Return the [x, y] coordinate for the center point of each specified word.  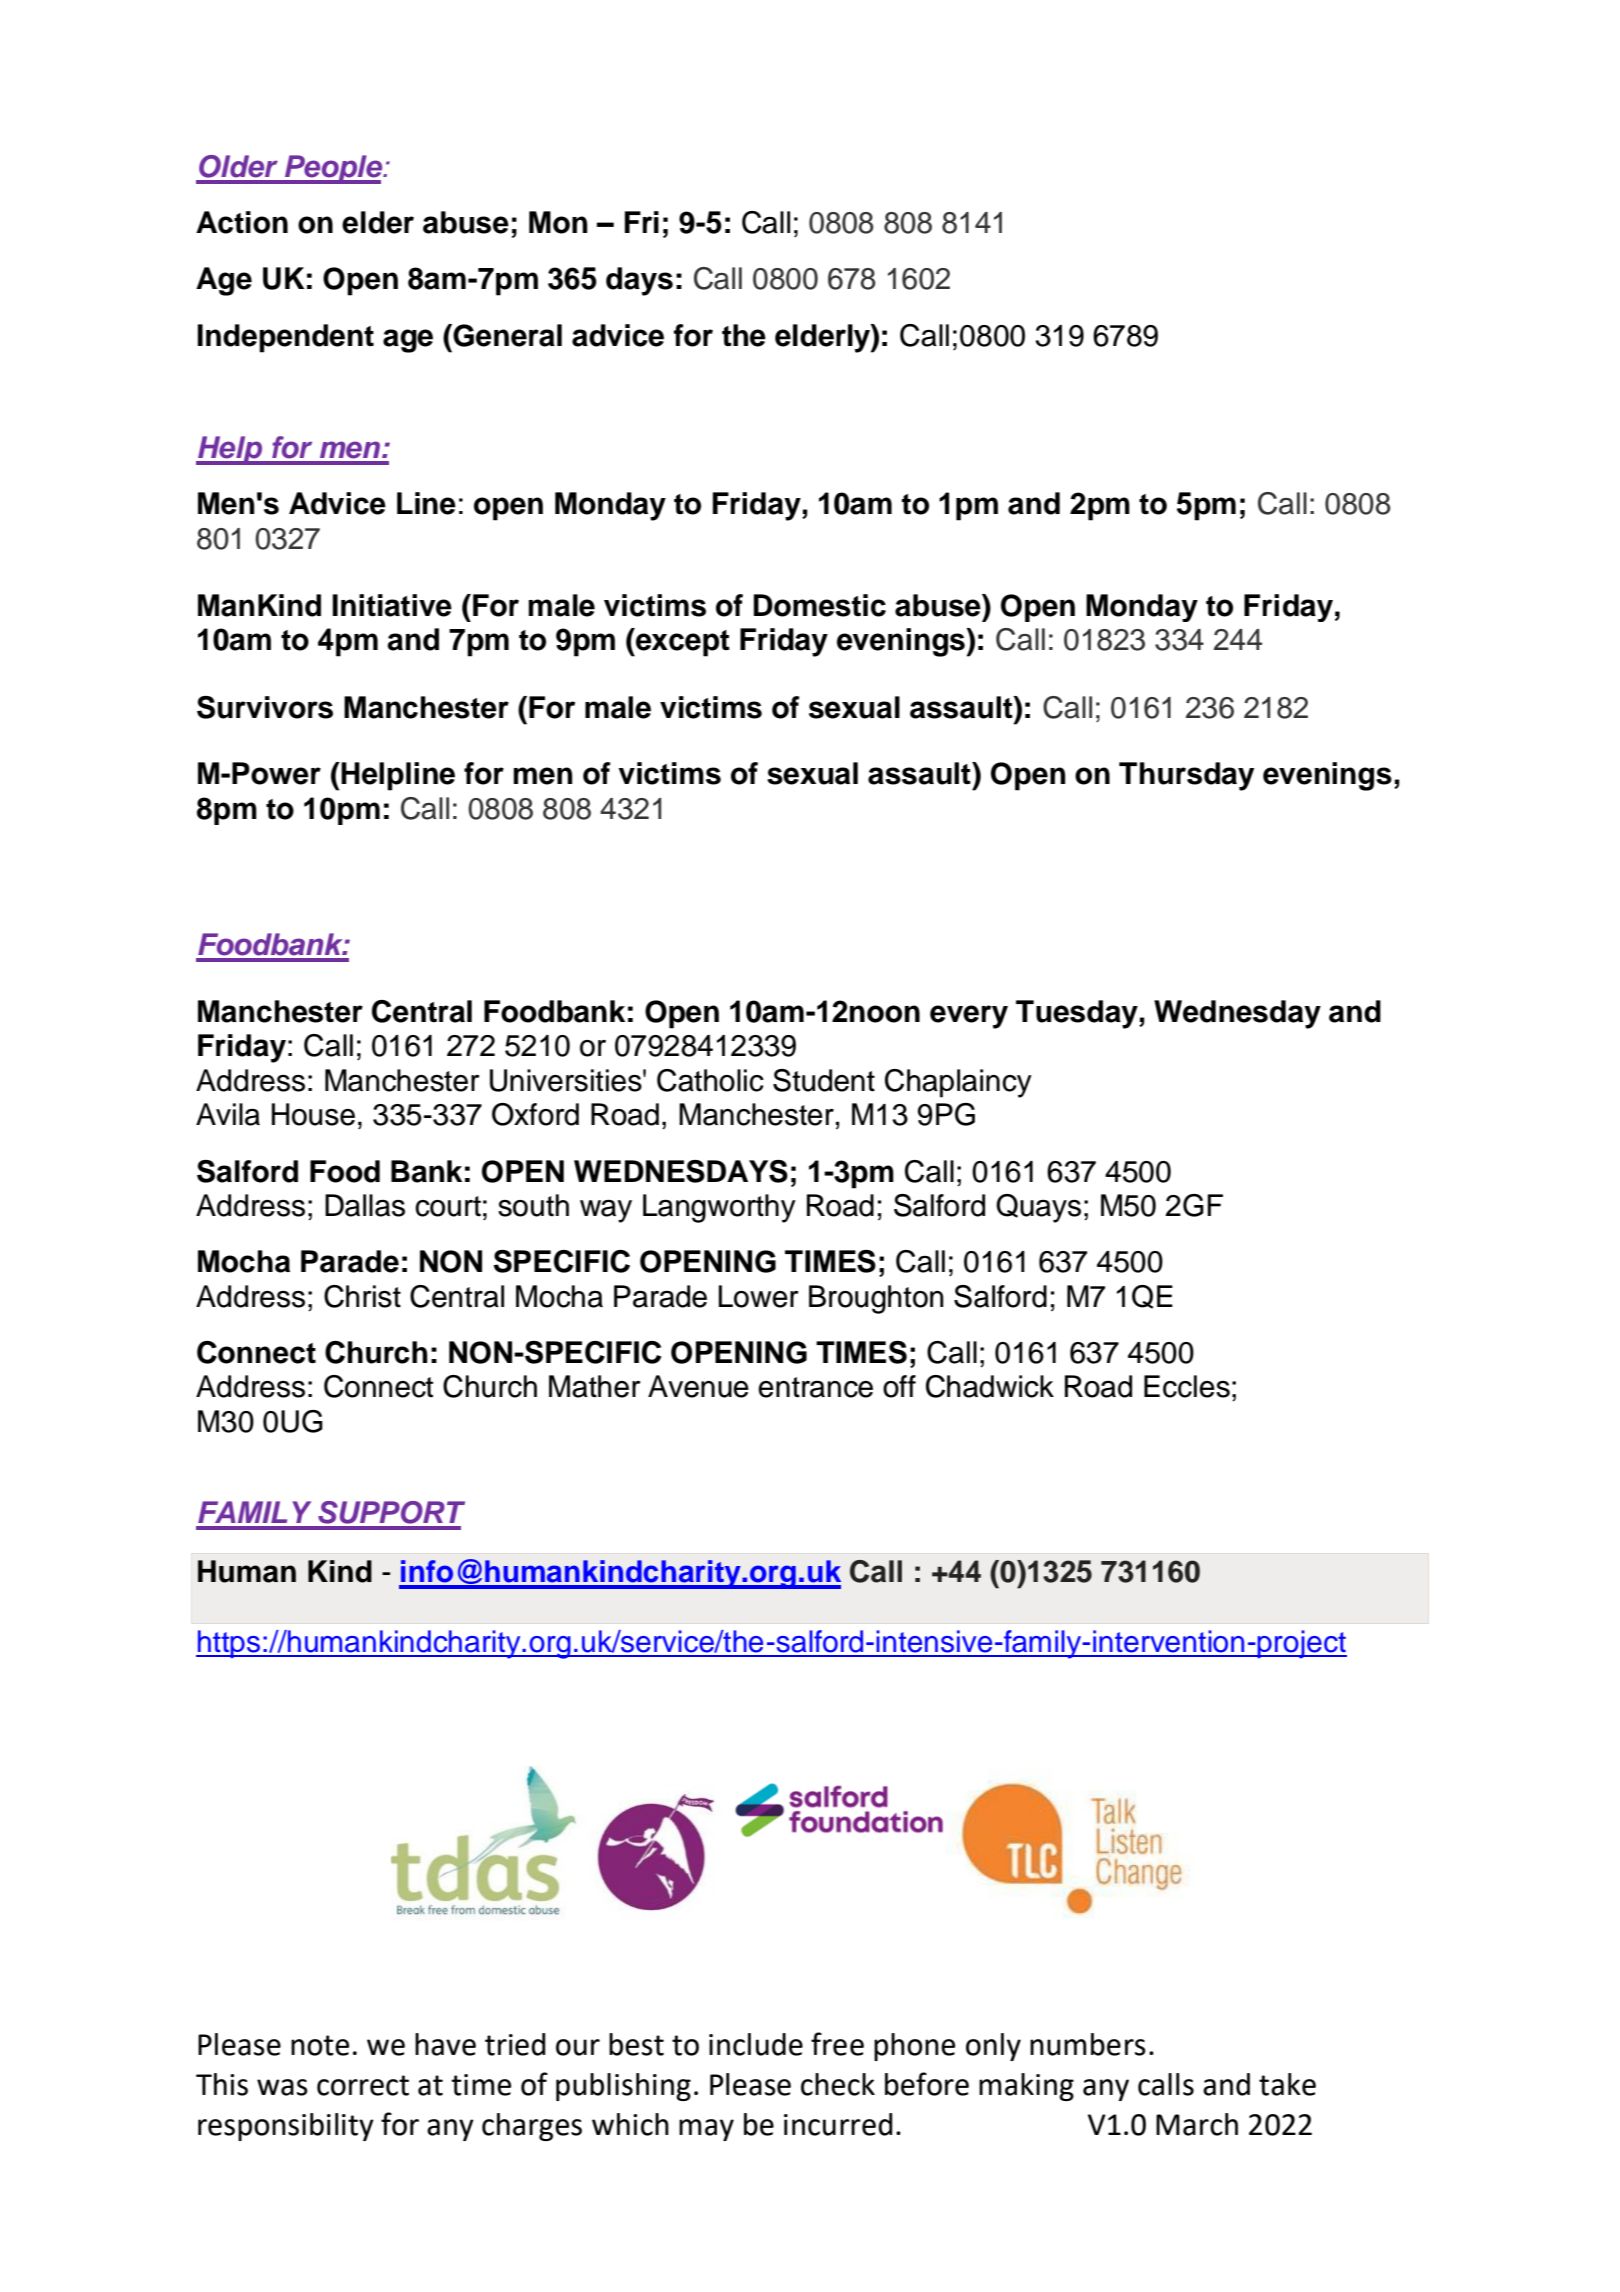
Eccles [1187, 1386]
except [682, 642]
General [506, 335]
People [334, 169]
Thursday [1186, 776]
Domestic [820, 605]
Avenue [698, 1386]
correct [363, 2085]
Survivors [265, 707]
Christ [362, 1296]
